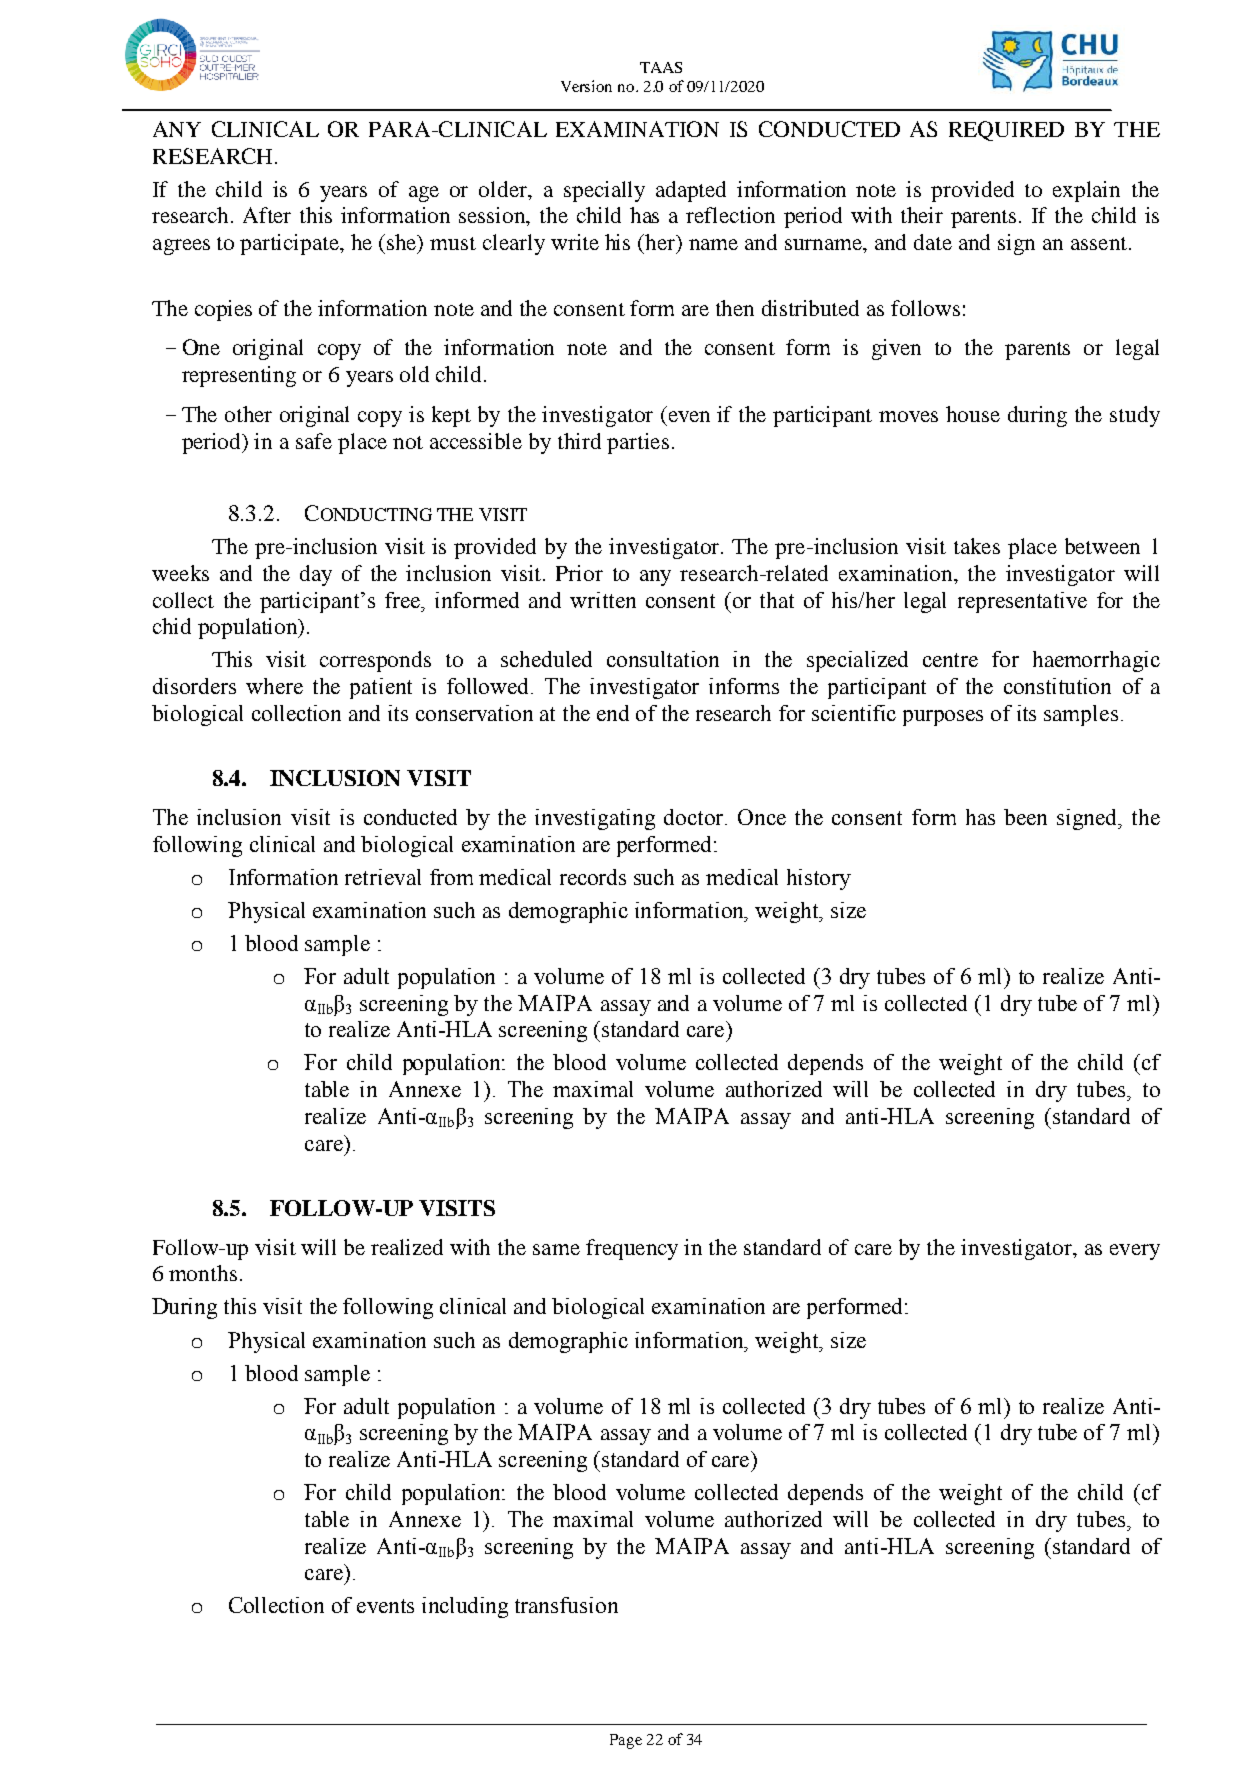  What do you see at coordinates (626, 1741) in the page?
I see `Page` at bounding box center [626, 1741].
